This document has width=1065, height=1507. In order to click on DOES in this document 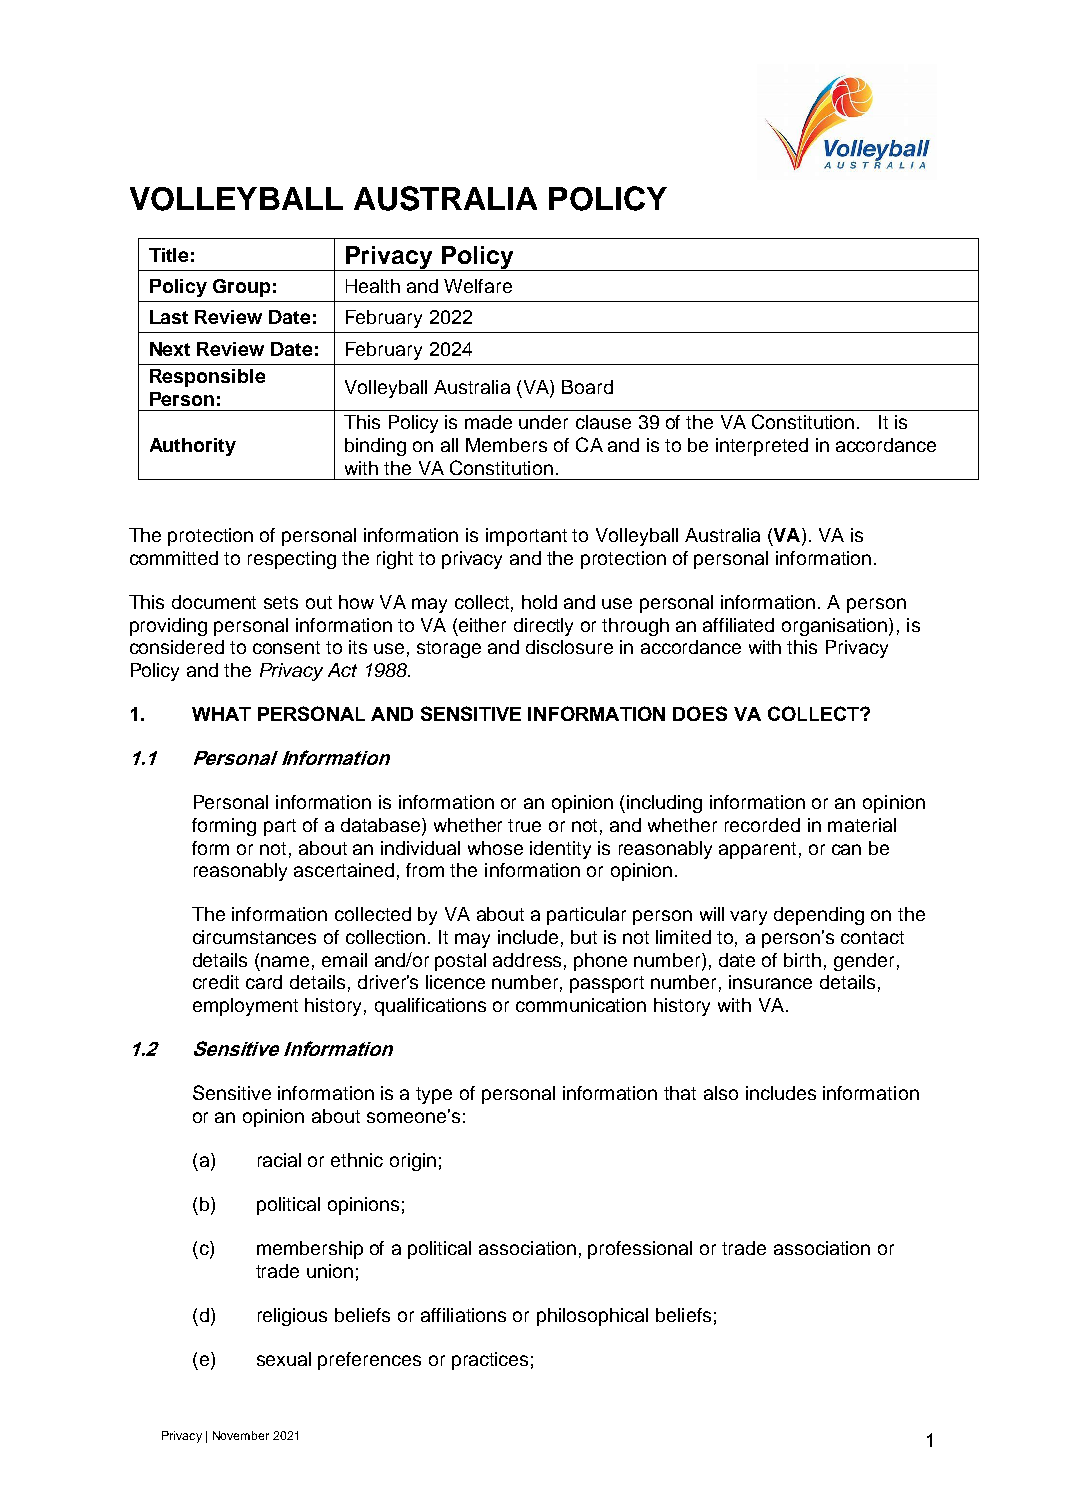, I will do `click(700, 713)`.
